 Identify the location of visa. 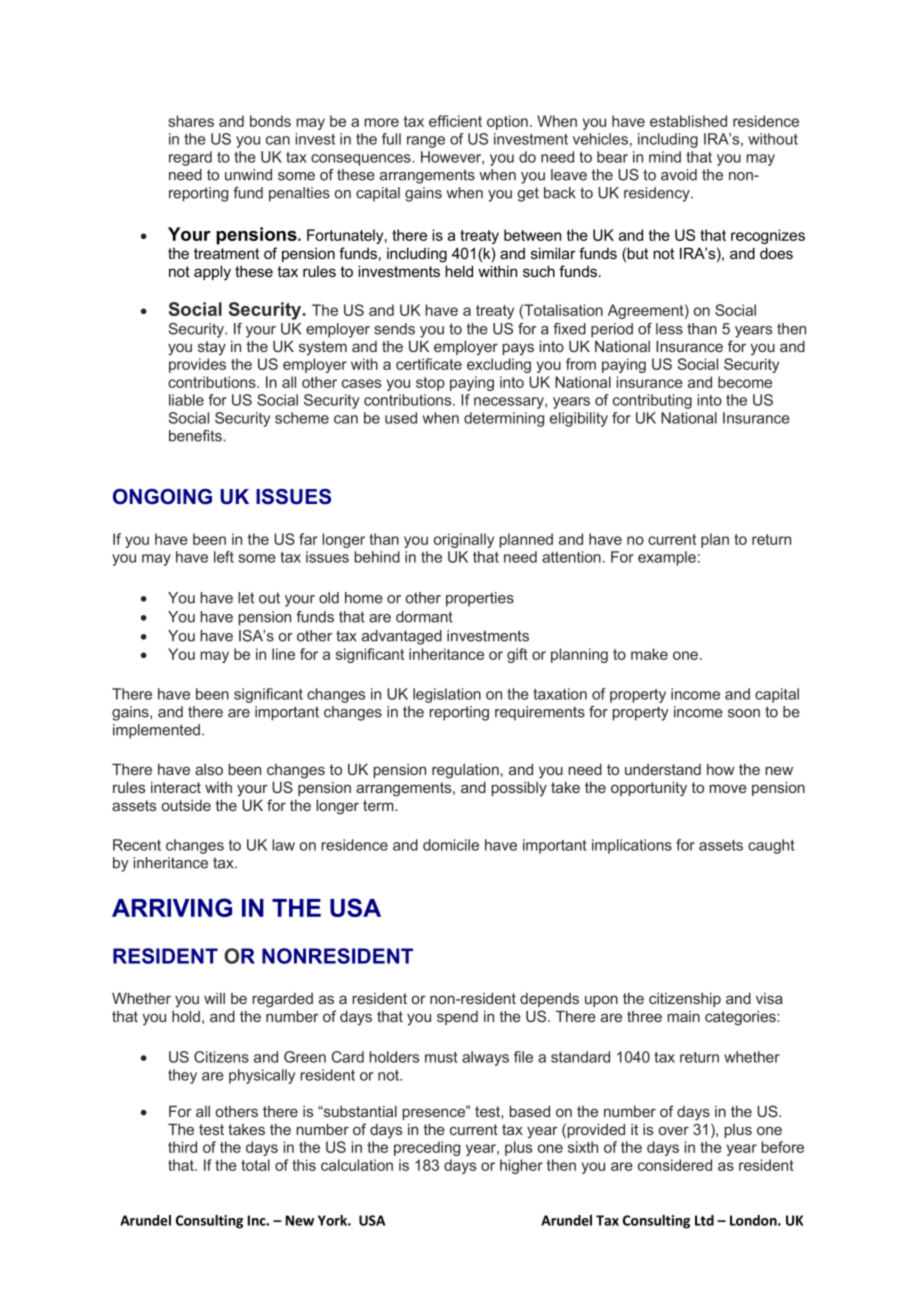
(769, 998).
